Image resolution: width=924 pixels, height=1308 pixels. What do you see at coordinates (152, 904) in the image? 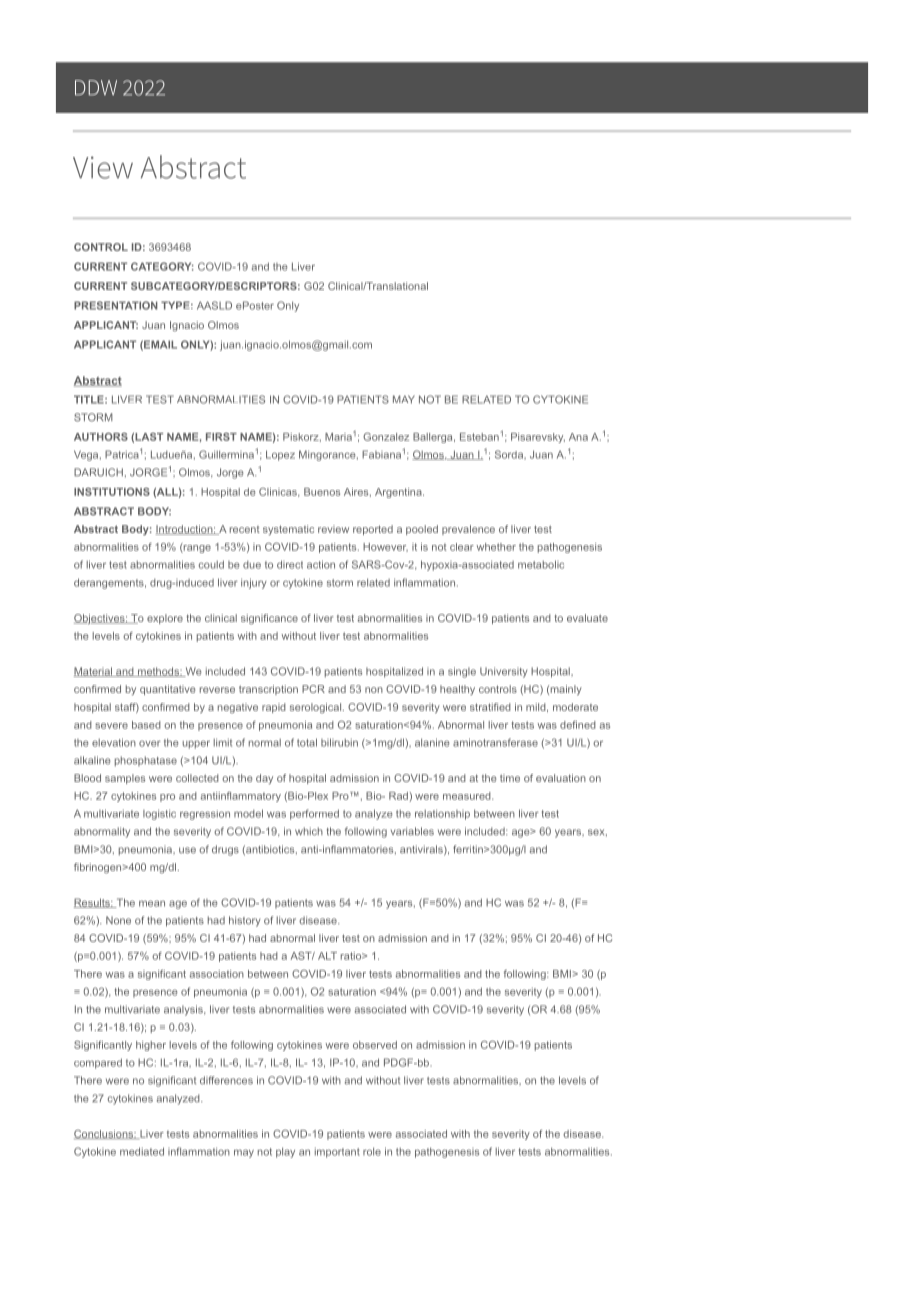
I see `mean` at bounding box center [152, 904].
